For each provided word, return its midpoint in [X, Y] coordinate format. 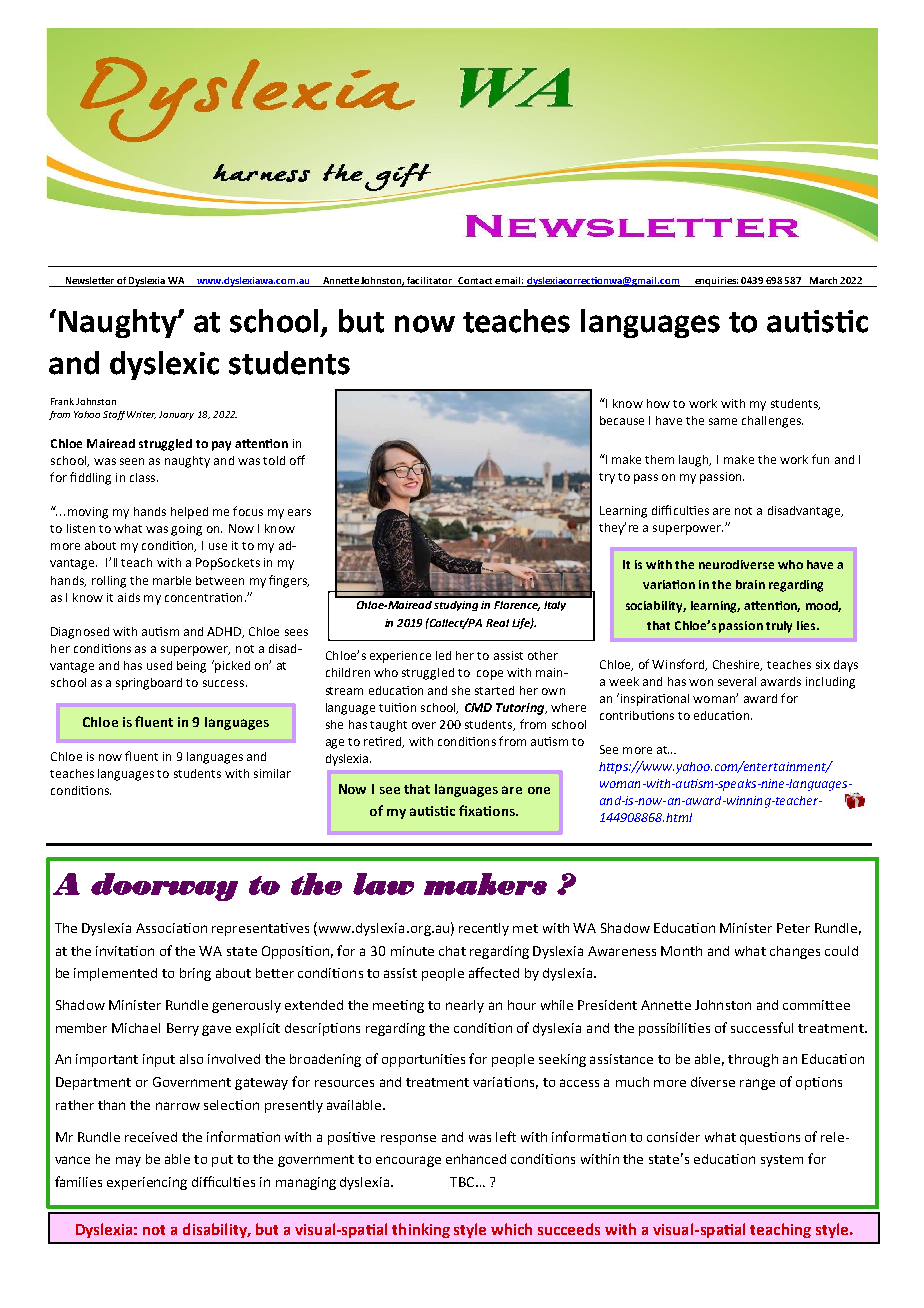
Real [497, 623]
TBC [463, 1182]
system [782, 1161]
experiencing [147, 1183]
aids [129, 597]
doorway [164, 887]
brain [750, 584]
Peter [793, 928]
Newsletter [90, 280]
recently [484, 929]
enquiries [715, 282]
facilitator [429, 280]
